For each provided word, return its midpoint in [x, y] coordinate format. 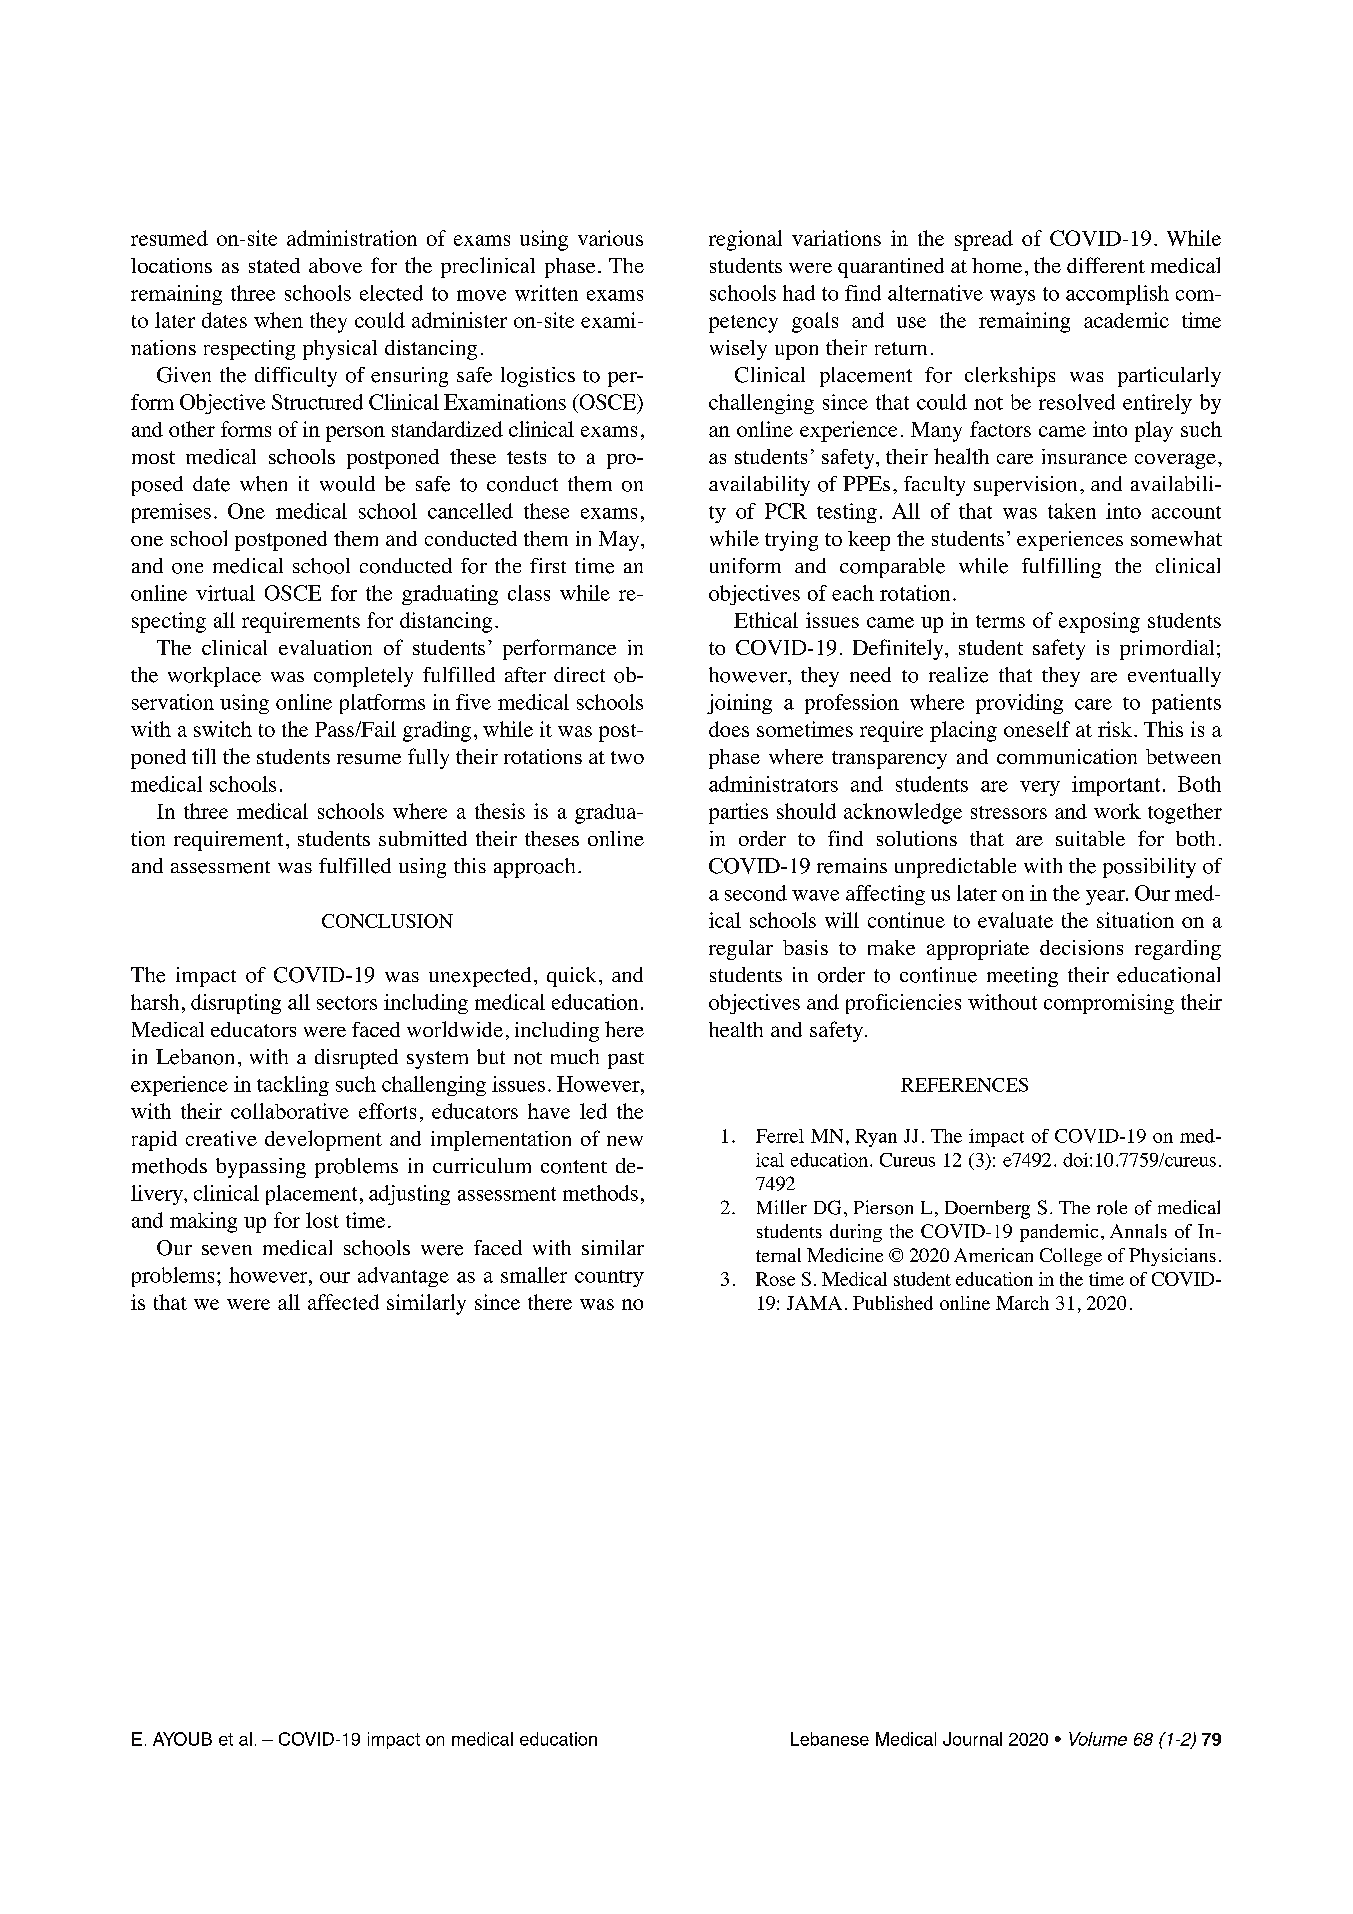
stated [274, 265]
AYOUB [182, 1739]
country [609, 1278]
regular [741, 950]
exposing [1099, 622]
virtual [225, 593]
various [610, 238]
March [1022, 1303]
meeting [1022, 977]
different [1106, 265]
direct [579, 674]
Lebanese [830, 1739]
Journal [972, 1739]
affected [343, 1302]
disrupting [236, 1004]
